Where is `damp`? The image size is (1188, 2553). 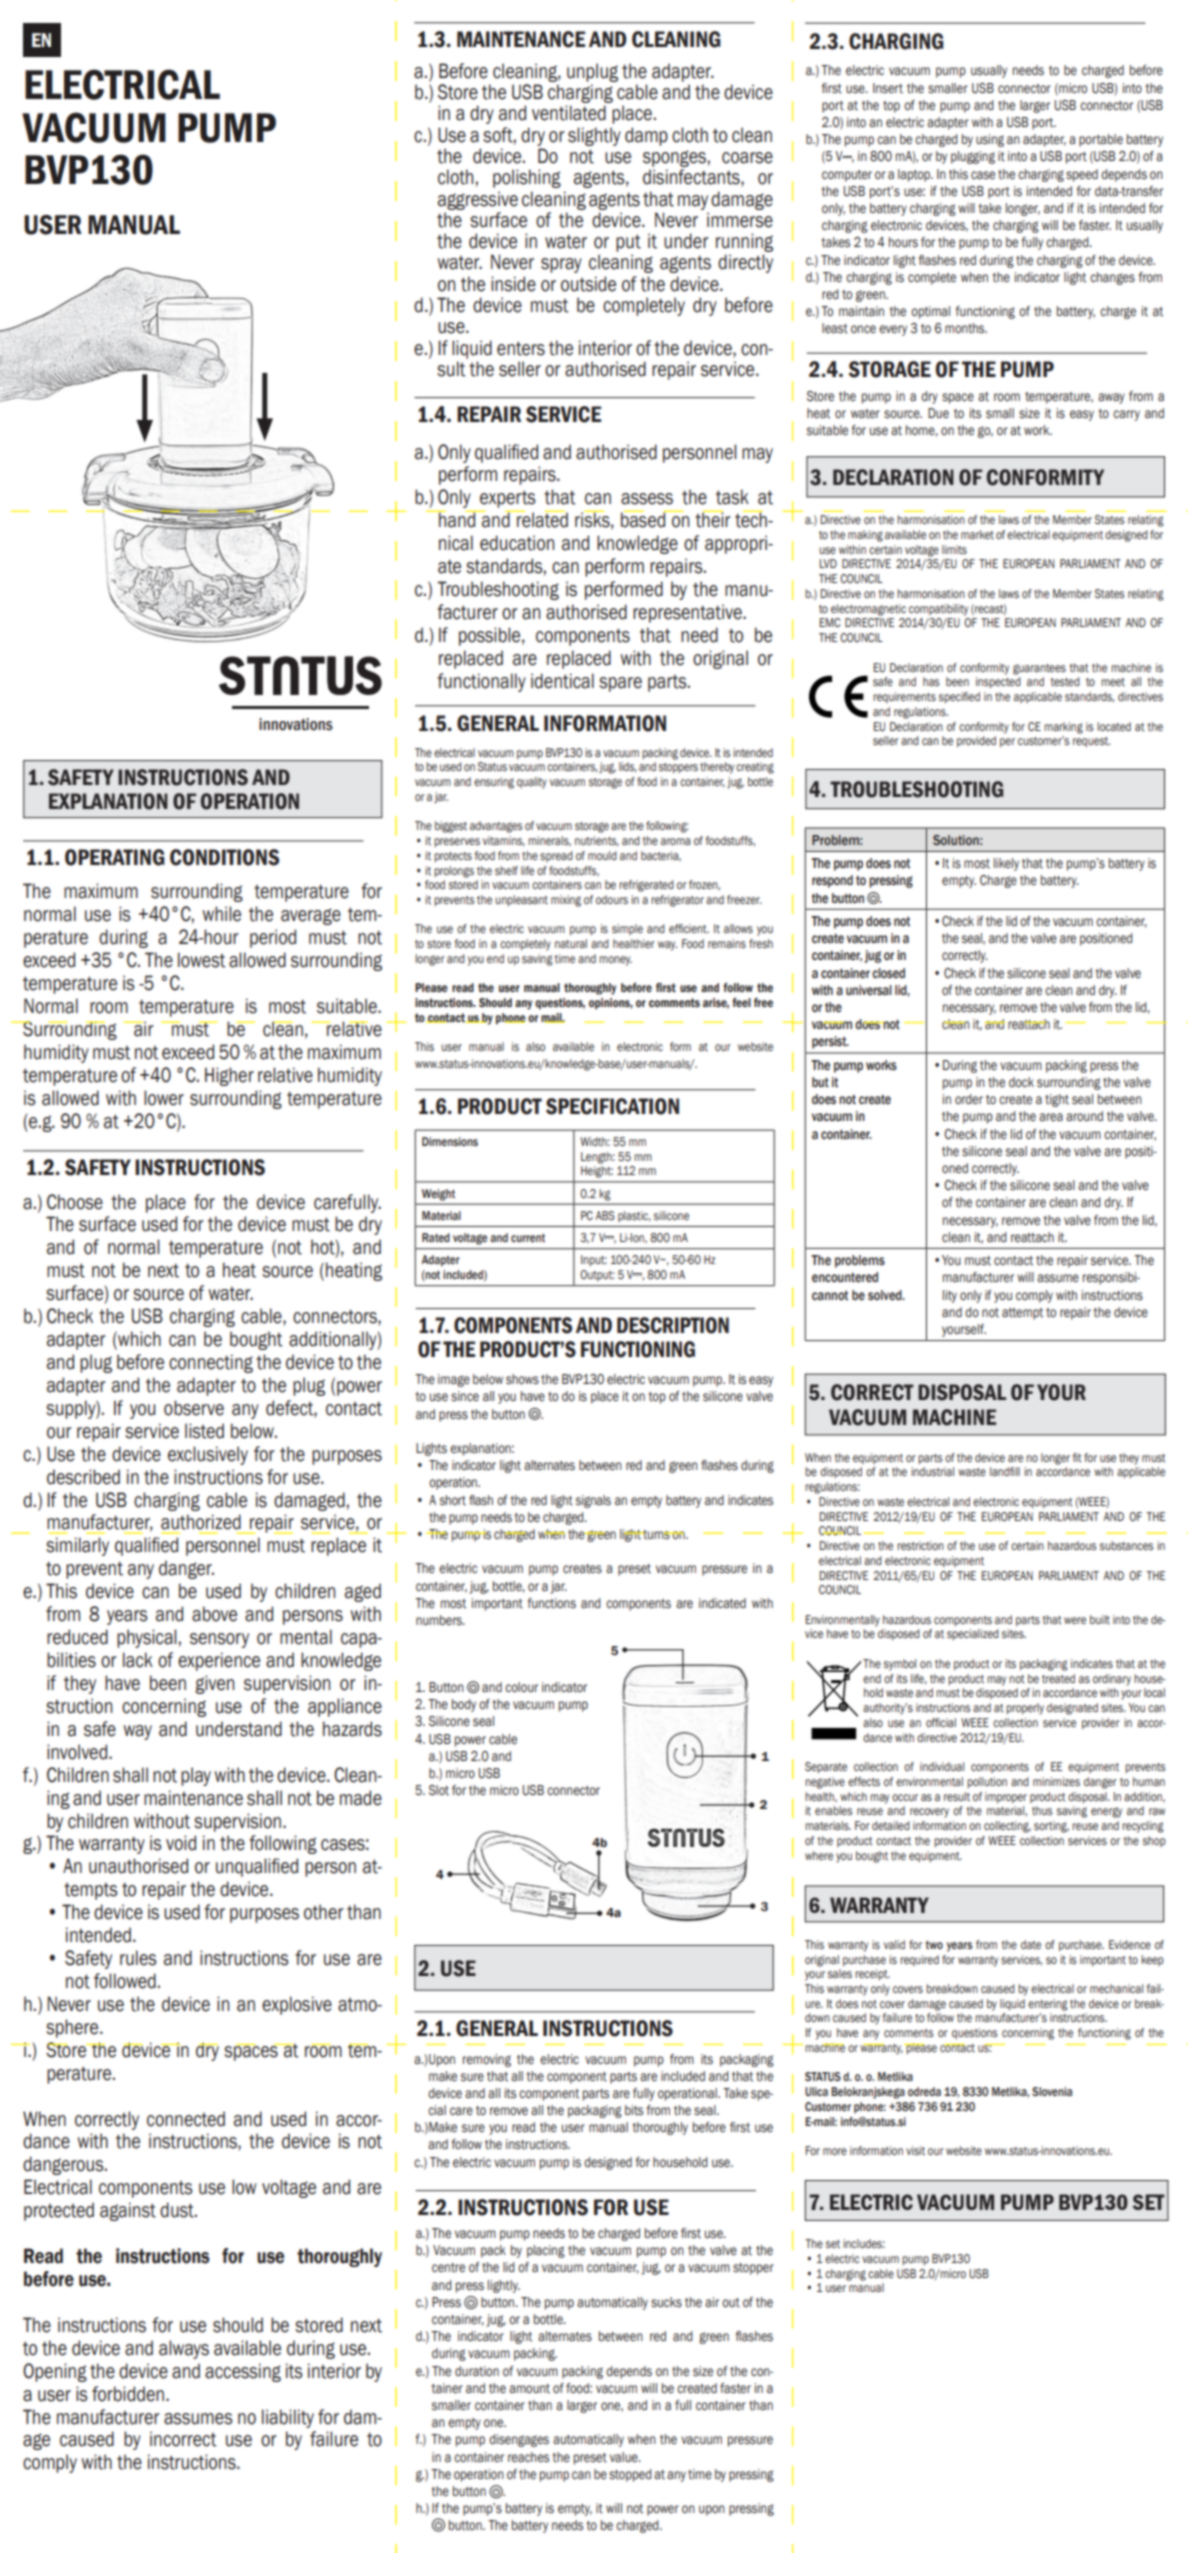 damp is located at coordinates (646, 136).
